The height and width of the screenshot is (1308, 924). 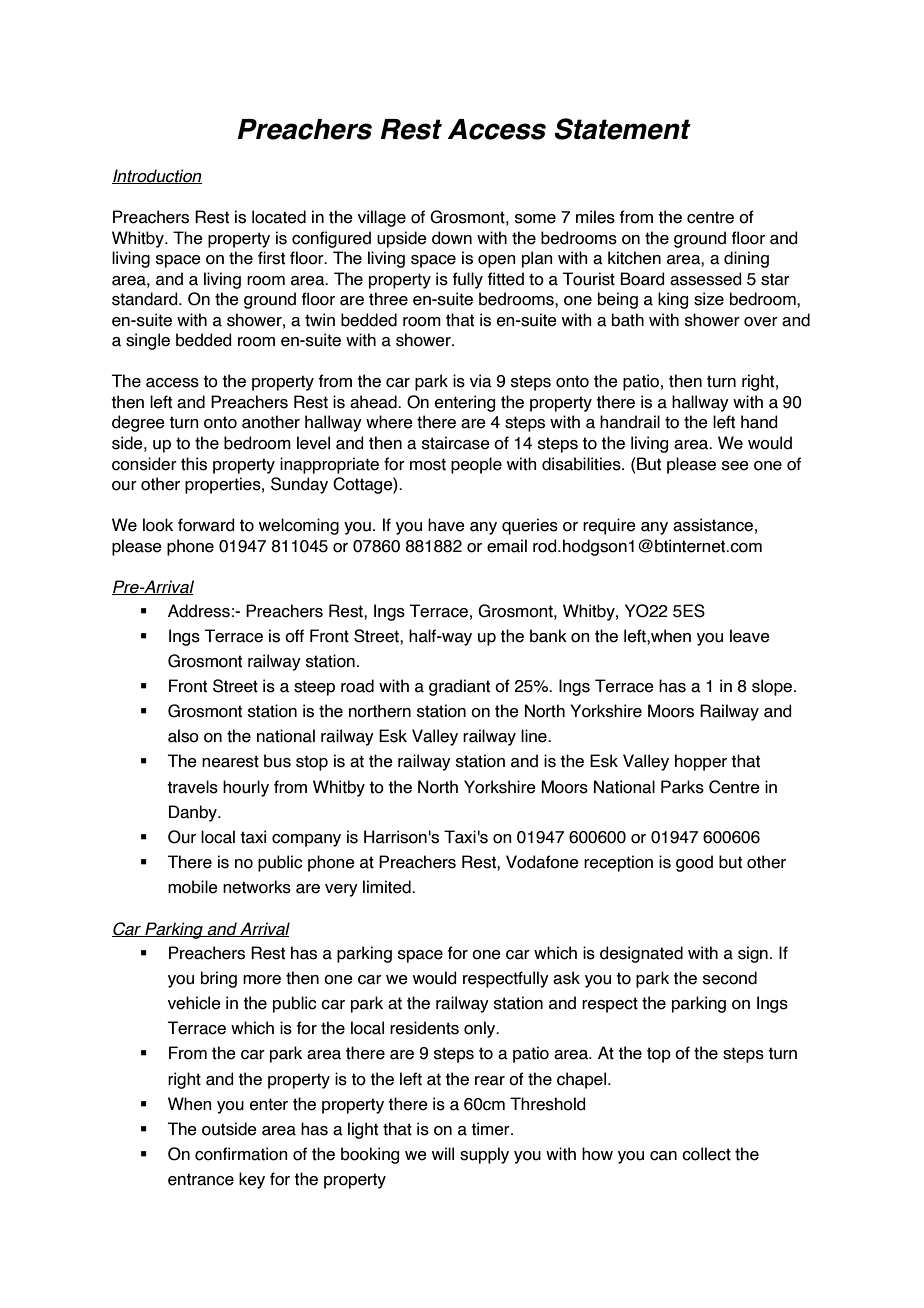 I want to click on collect, so click(x=706, y=1154).
